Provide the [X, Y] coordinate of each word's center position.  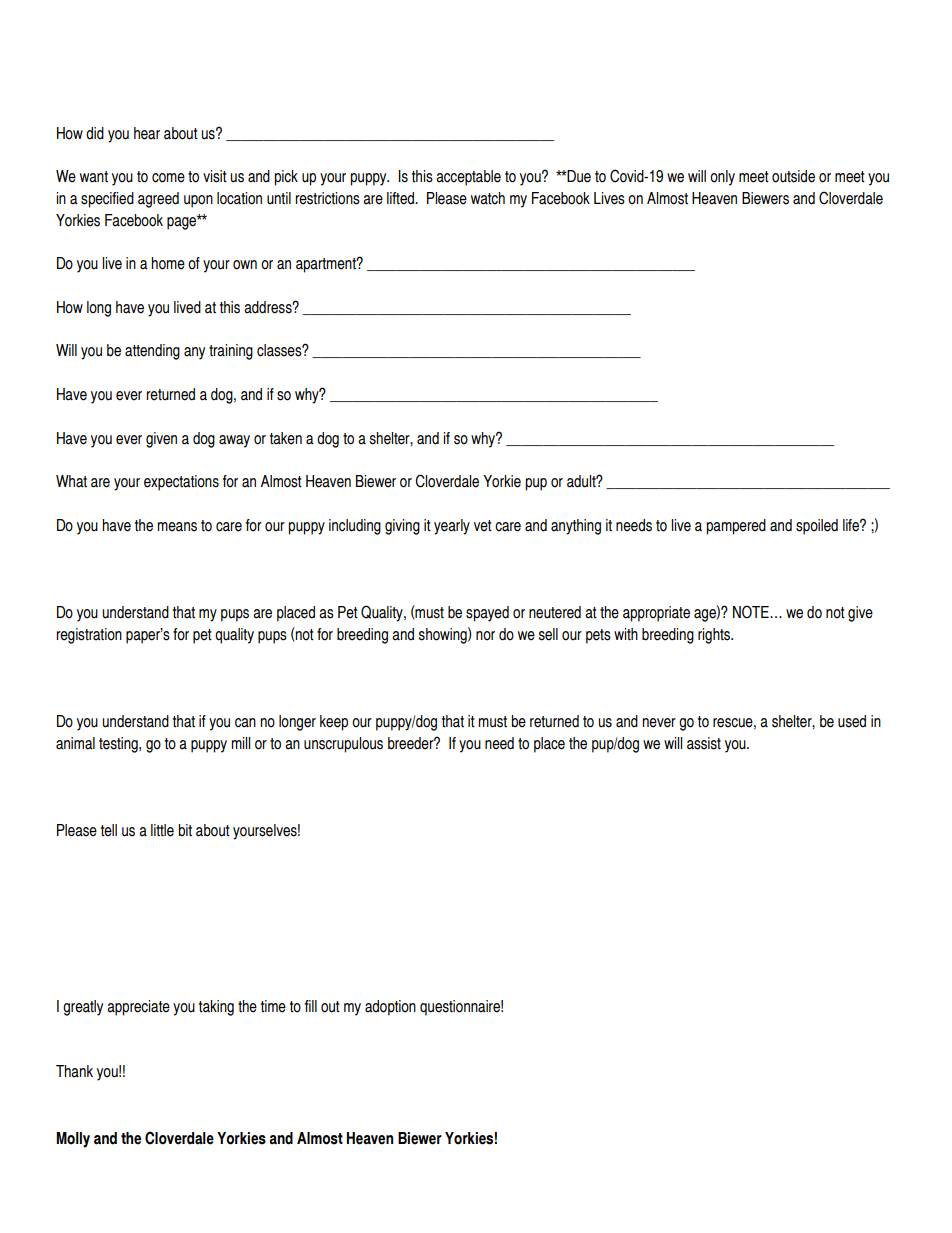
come [168, 178]
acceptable [468, 178]
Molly [73, 1140]
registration [89, 636]
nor [485, 636]
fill [311, 1006]
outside [793, 176]
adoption [390, 1008]
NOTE [752, 612]
